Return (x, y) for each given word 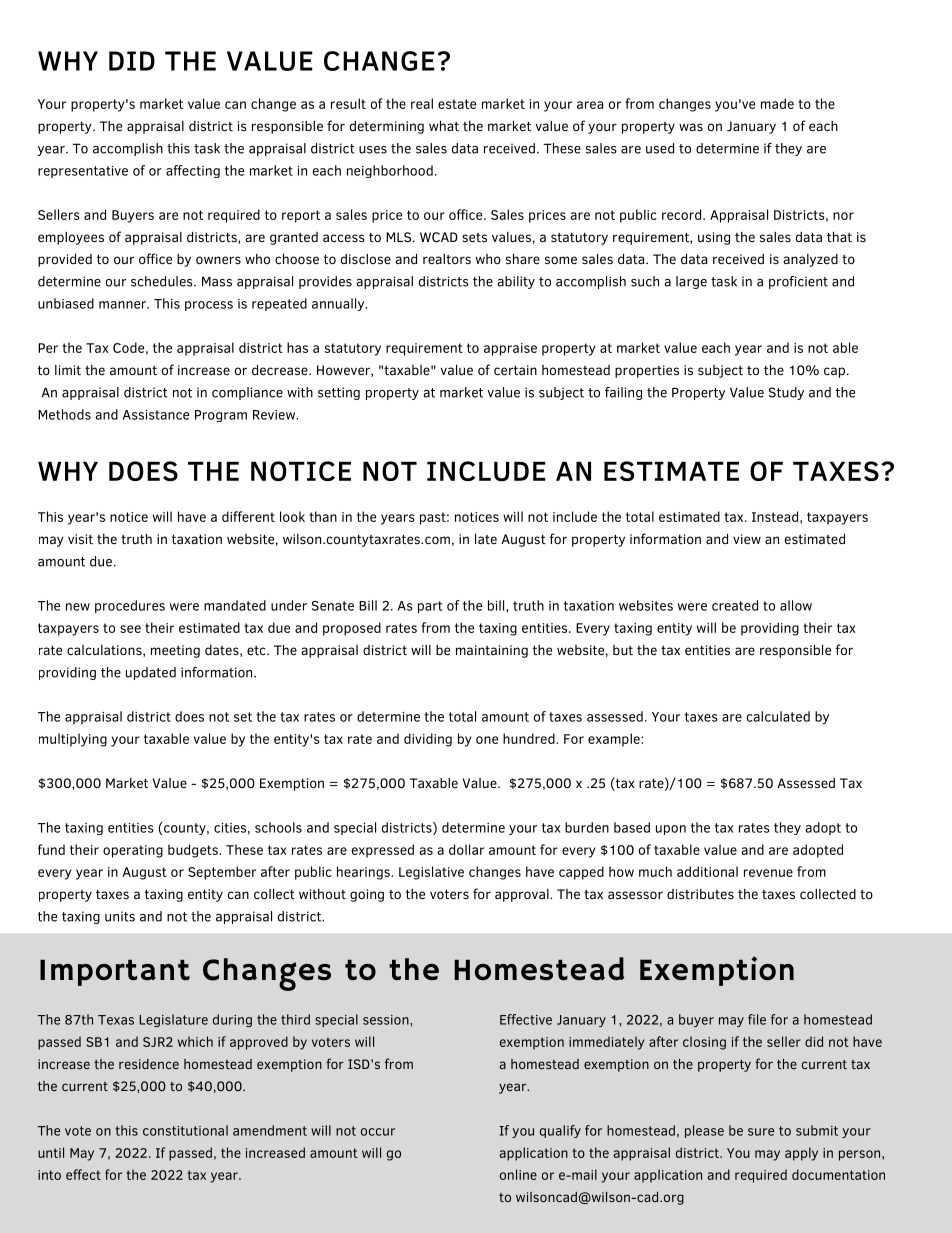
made (777, 103)
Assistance (156, 415)
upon (671, 830)
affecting (193, 171)
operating (133, 851)
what (444, 126)
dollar (466, 849)
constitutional (185, 1130)
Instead (775, 516)
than (323, 516)
